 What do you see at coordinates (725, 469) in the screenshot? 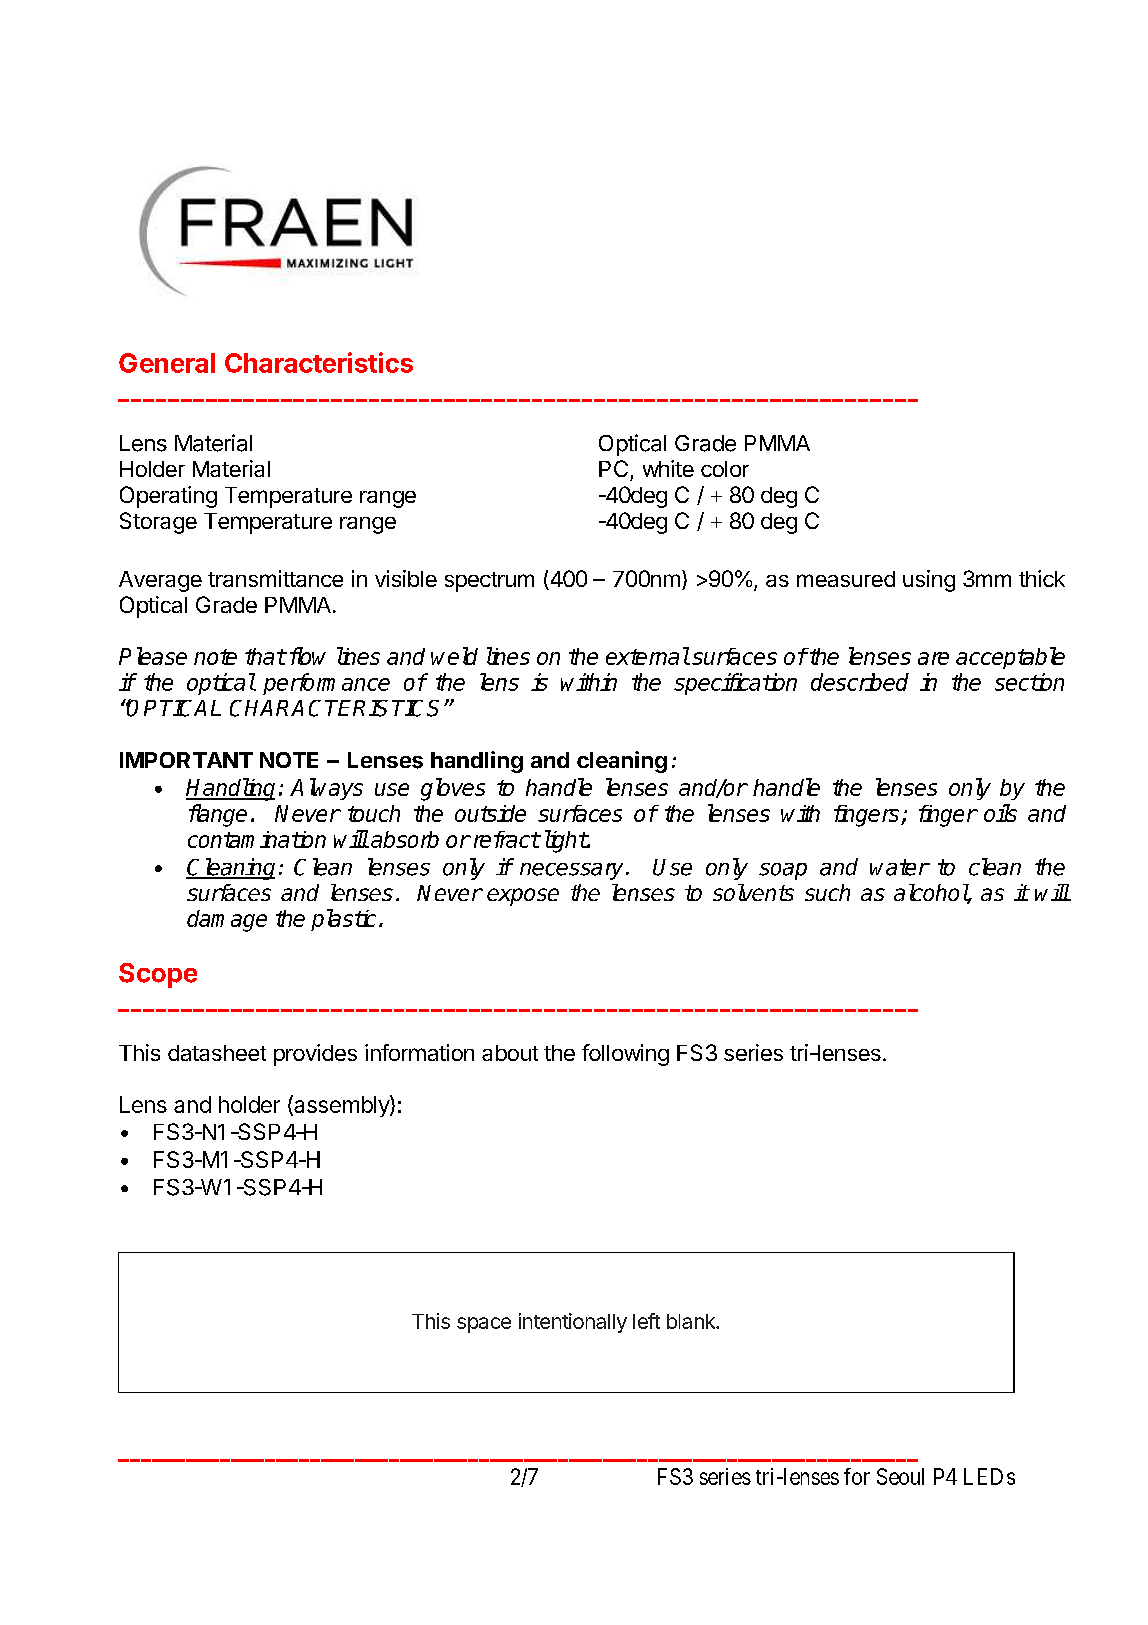
I see `color` at bounding box center [725, 469].
